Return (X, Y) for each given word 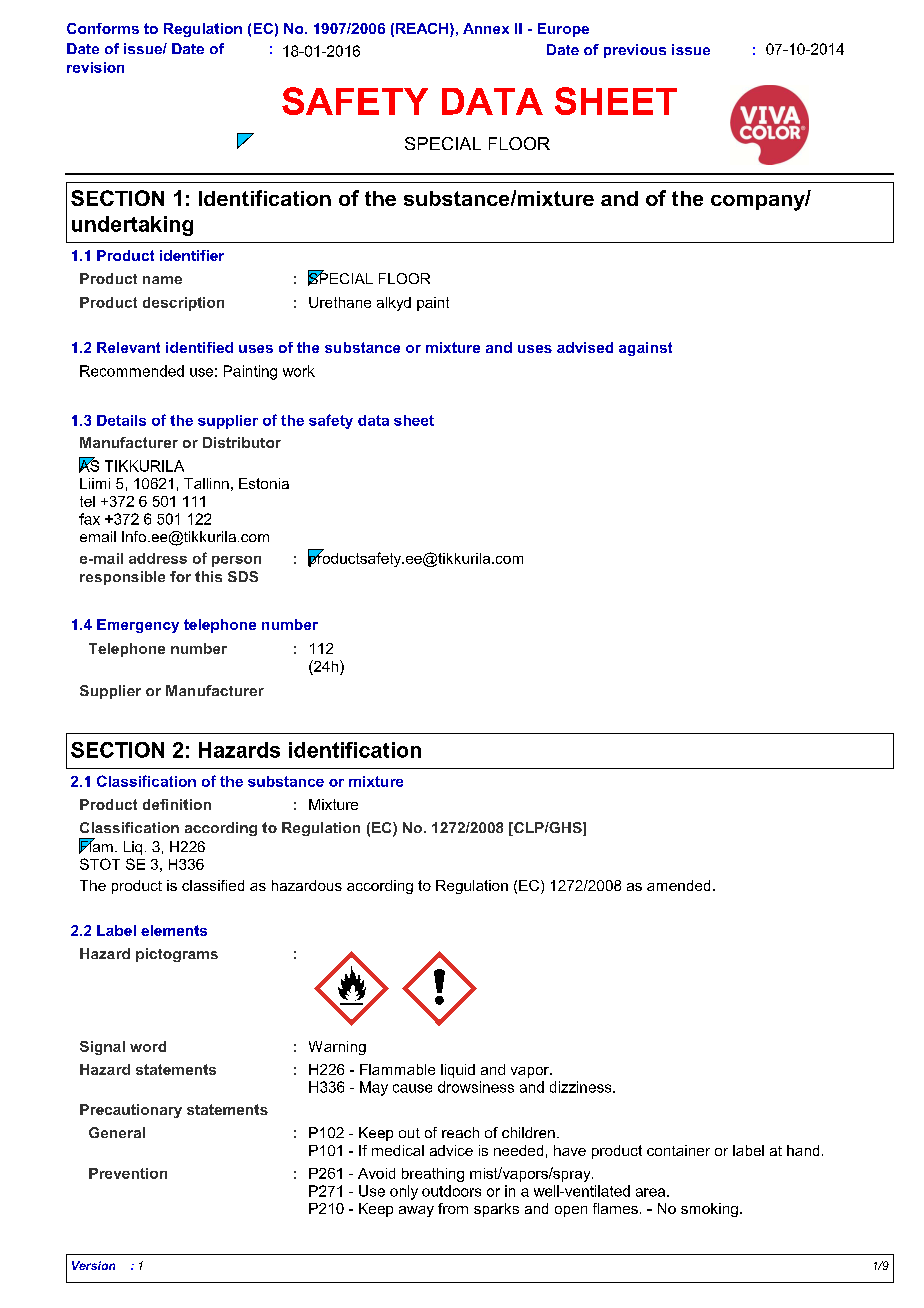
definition (177, 804)
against (645, 349)
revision (95, 67)
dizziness (582, 1087)
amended (678, 885)
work (299, 371)
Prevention (128, 1173)
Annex (486, 28)
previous (635, 51)
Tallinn (206, 483)
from (453, 1208)
